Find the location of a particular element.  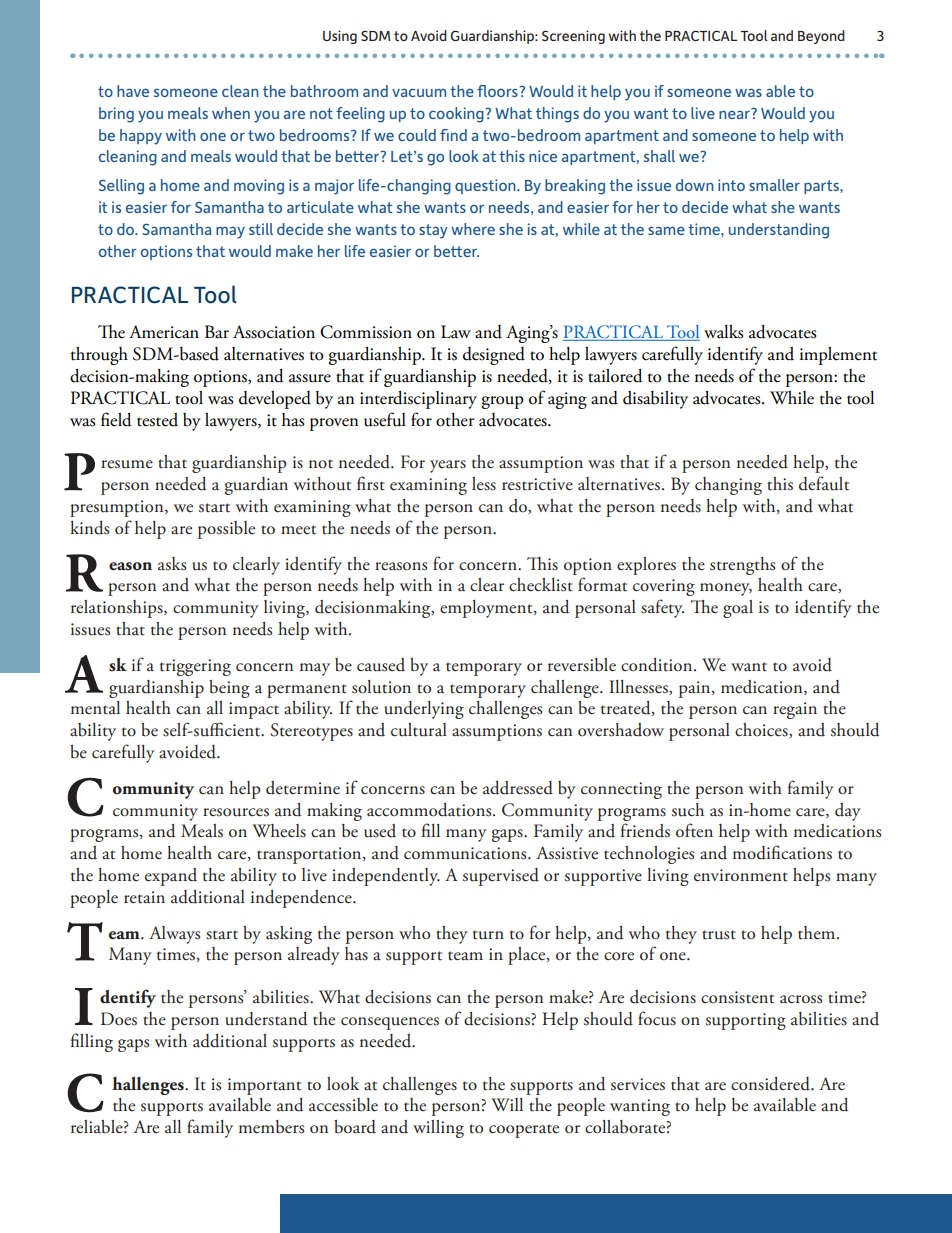

impact is located at coordinates (254, 710).
